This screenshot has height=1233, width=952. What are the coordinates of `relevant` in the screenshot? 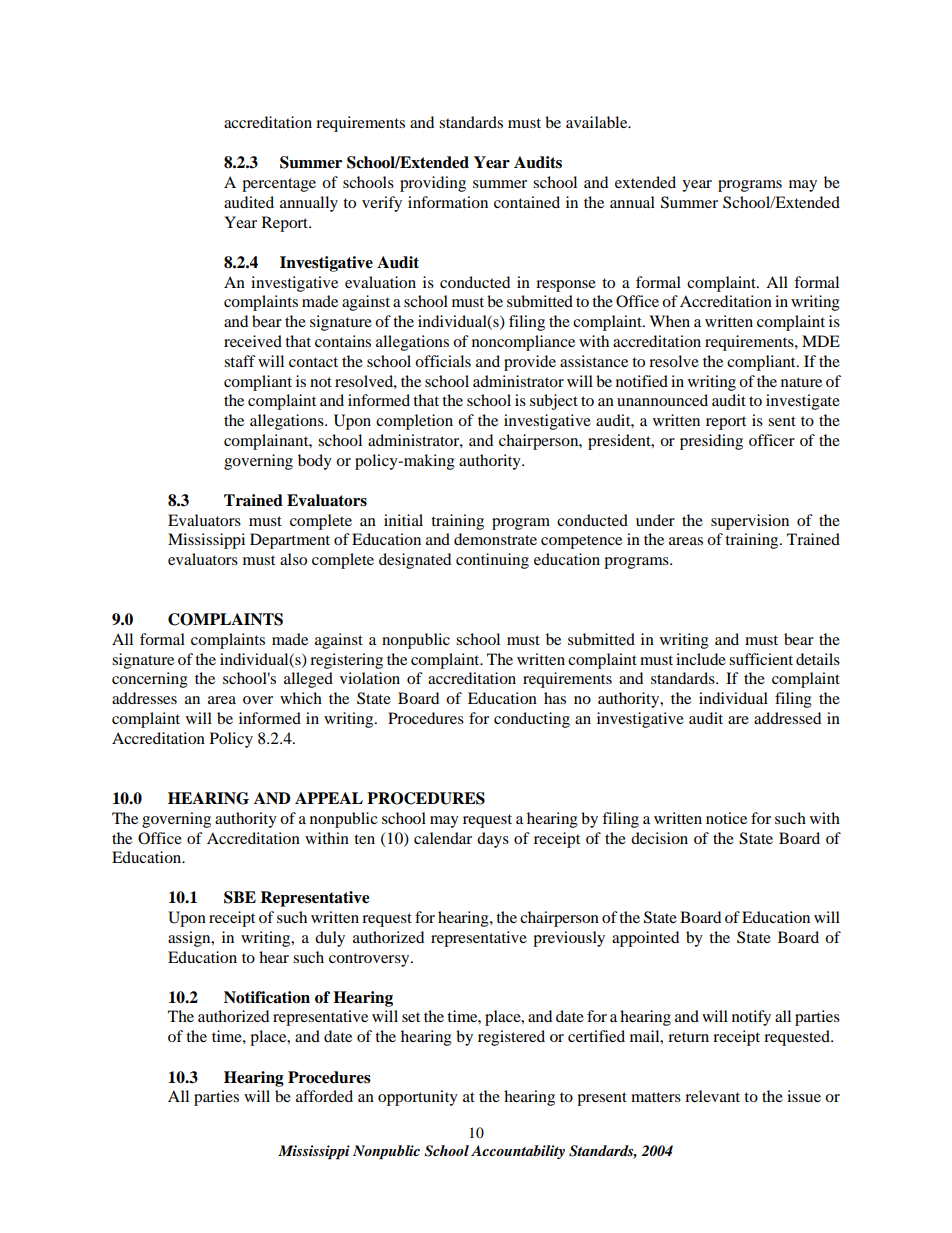 It's located at (712, 1096).
